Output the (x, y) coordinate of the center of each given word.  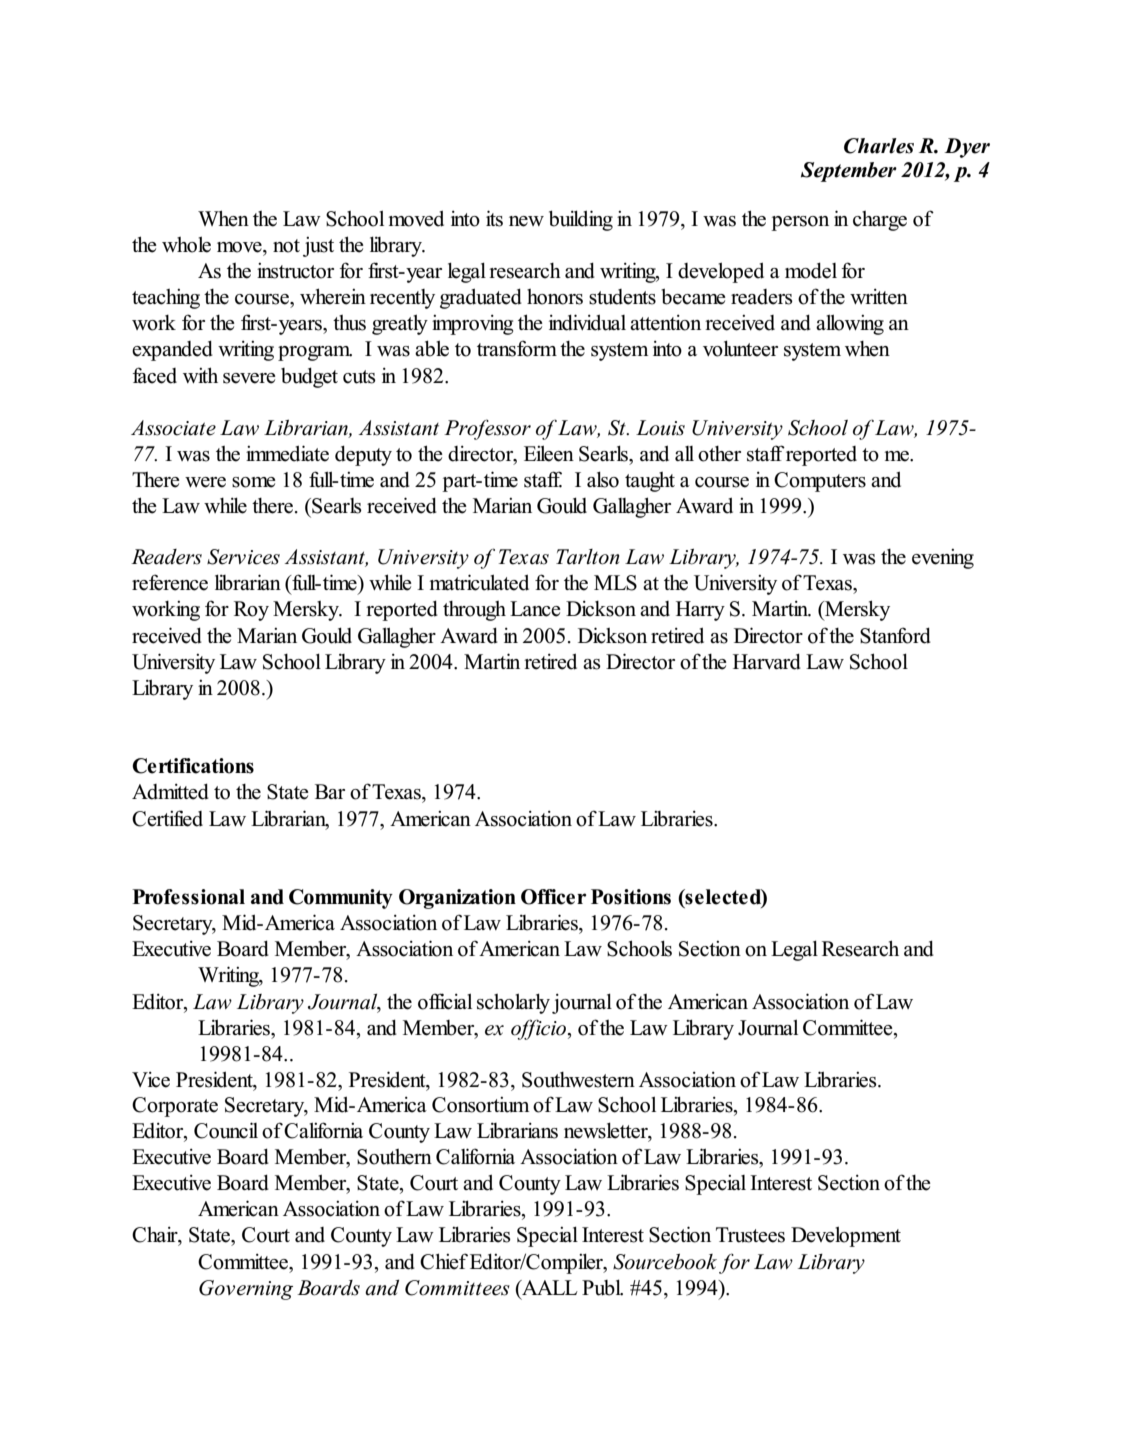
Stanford (895, 635)
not (286, 246)
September (849, 172)
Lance (535, 609)
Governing (246, 1290)
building (581, 220)
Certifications (193, 766)
